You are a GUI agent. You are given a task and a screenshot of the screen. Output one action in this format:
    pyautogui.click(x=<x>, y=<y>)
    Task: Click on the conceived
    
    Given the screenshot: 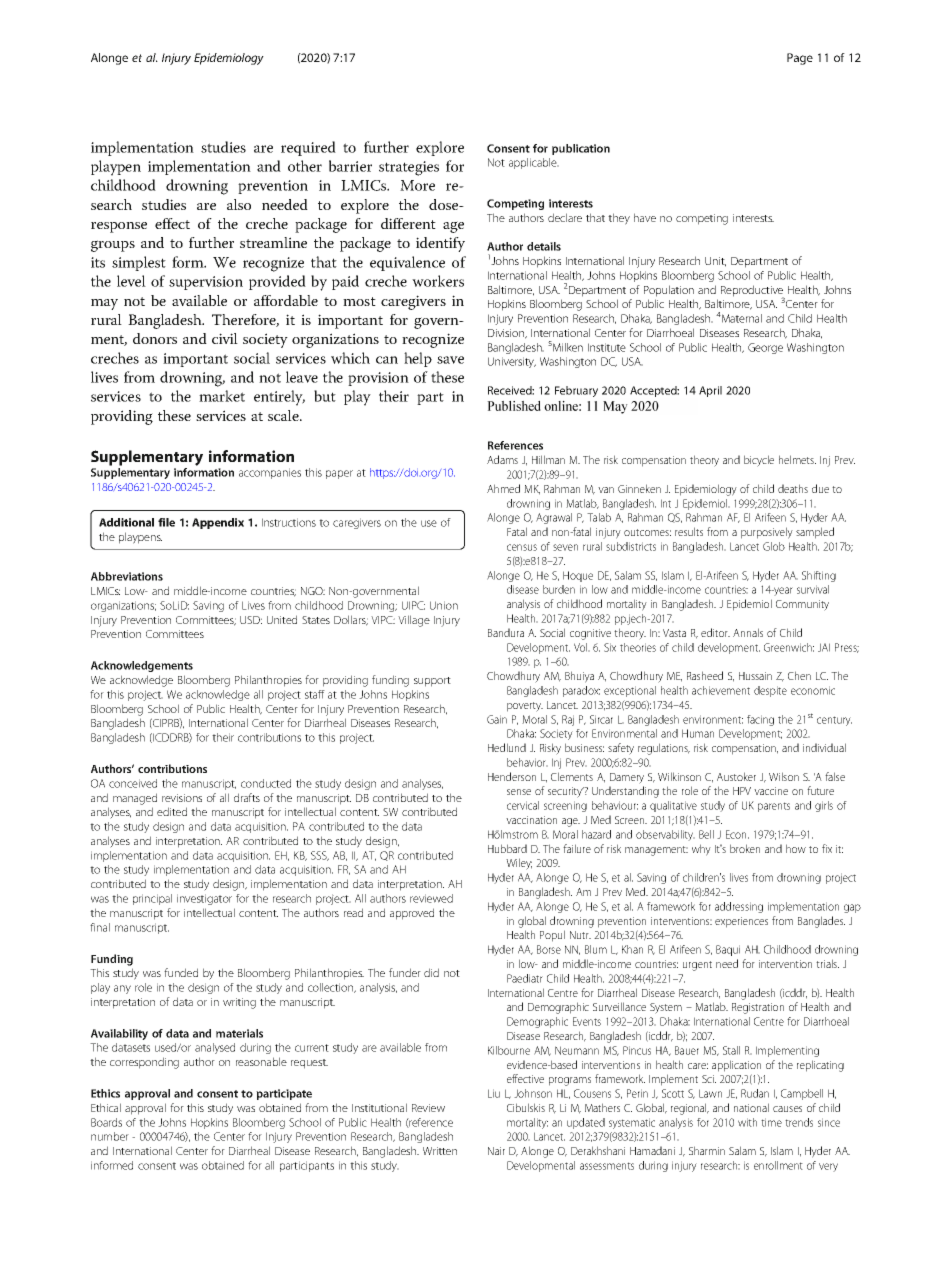 What is the action you would take?
    pyautogui.click(x=133, y=783)
